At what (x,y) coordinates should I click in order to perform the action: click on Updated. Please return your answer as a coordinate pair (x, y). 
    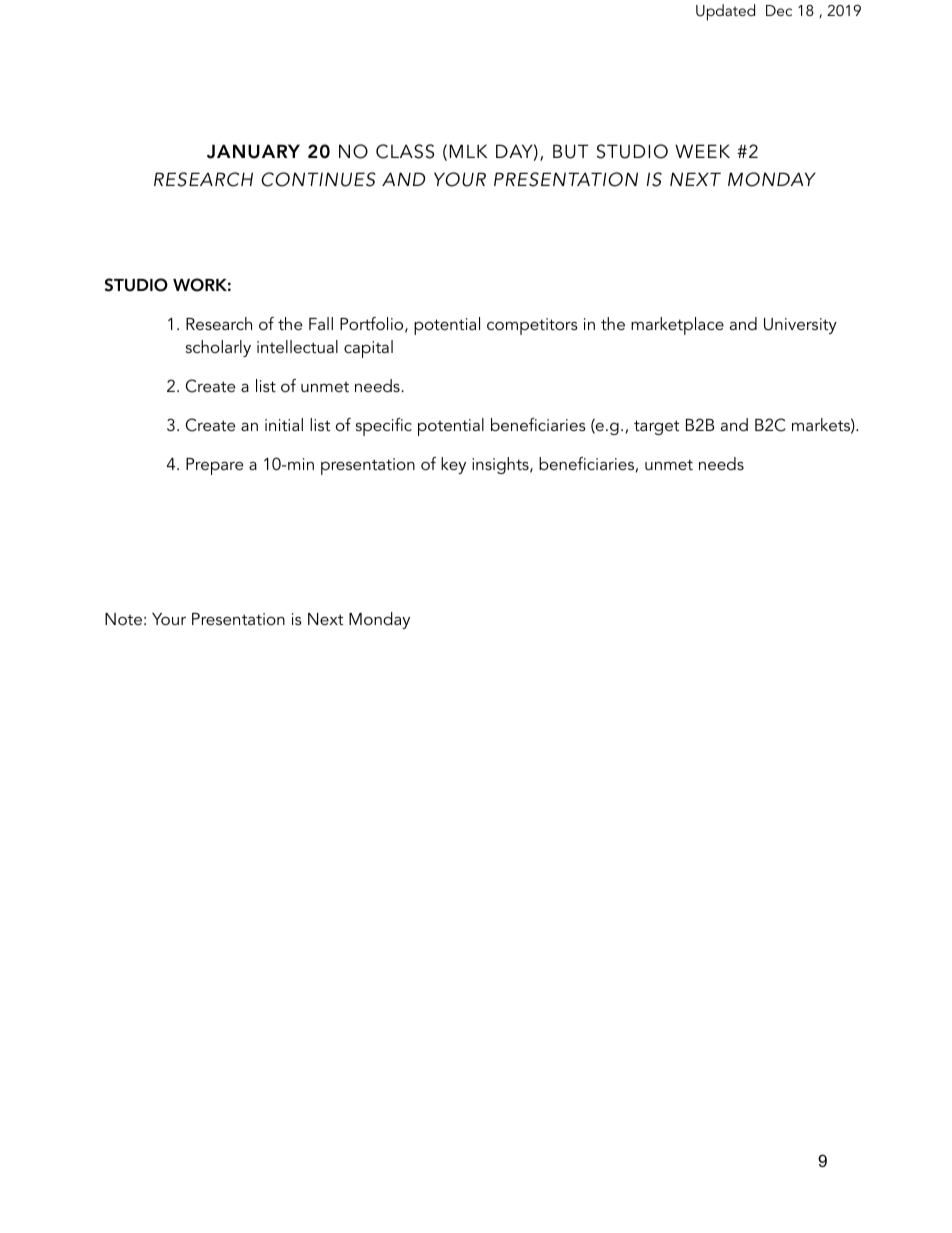
    Looking at the image, I should click on (725, 12).
